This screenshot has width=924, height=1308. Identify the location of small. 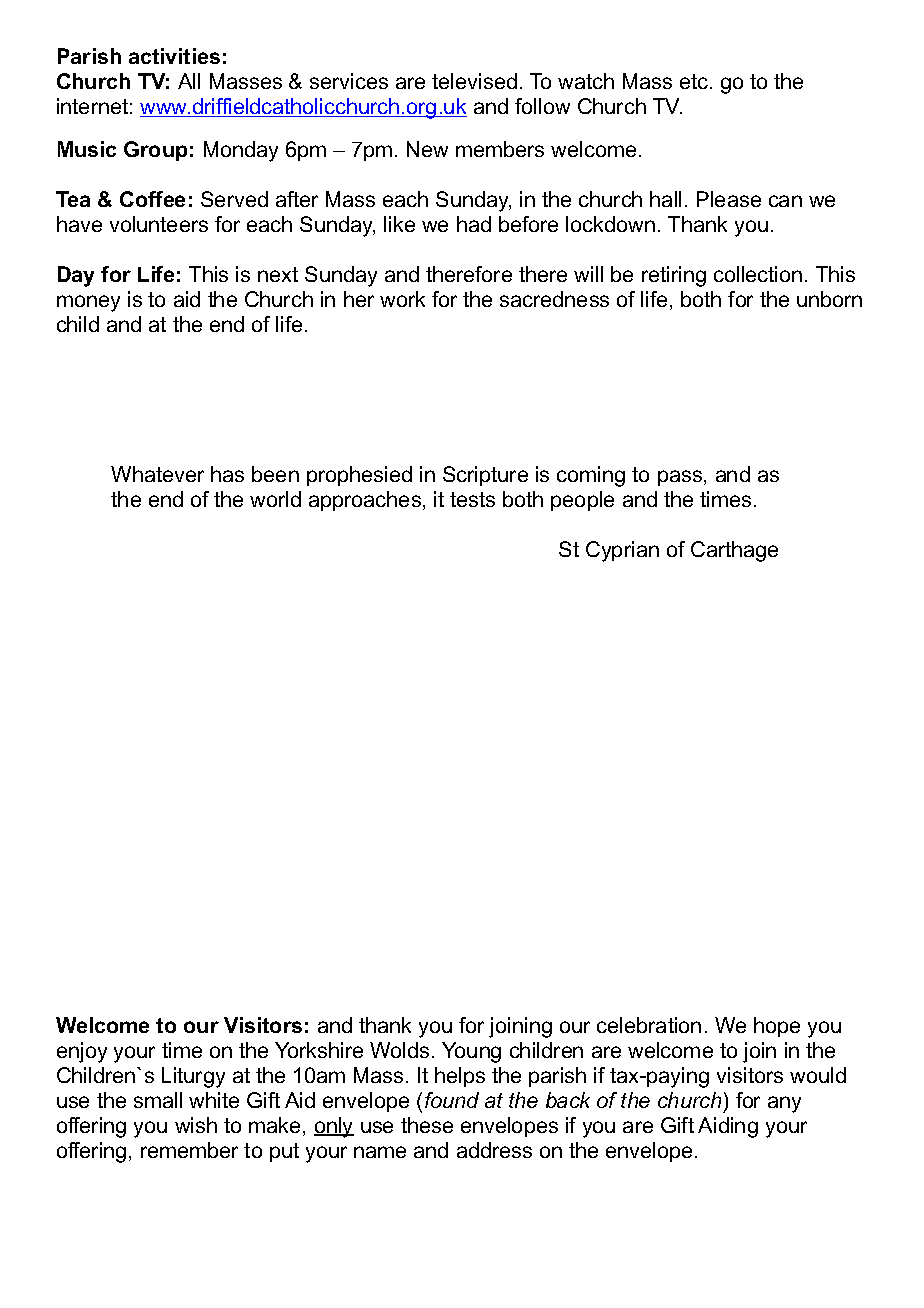
(158, 1100).
